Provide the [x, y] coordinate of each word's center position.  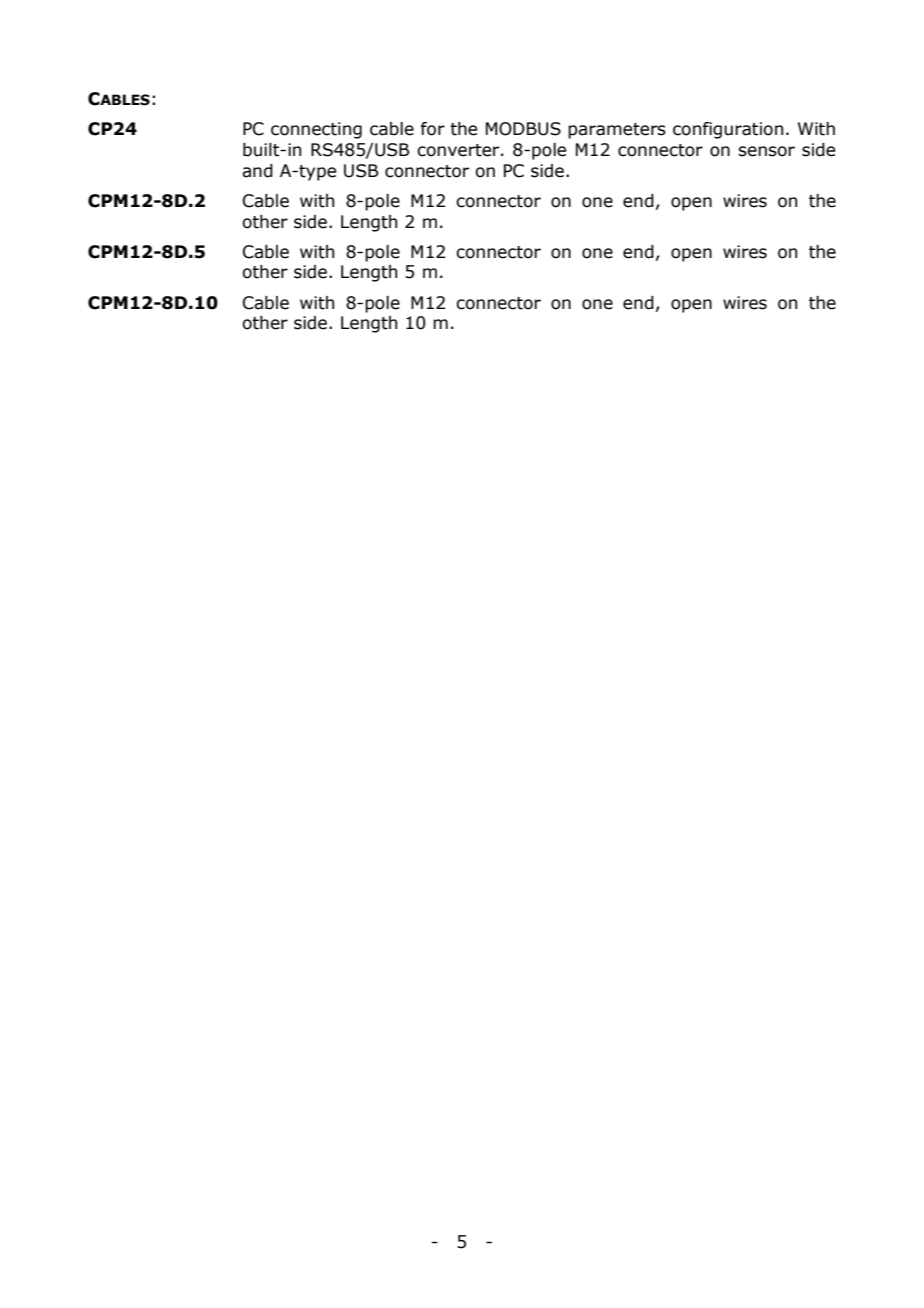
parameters [617, 131]
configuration [728, 130]
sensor [766, 151]
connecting [316, 130]
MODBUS [523, 129]
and [257, 171]
